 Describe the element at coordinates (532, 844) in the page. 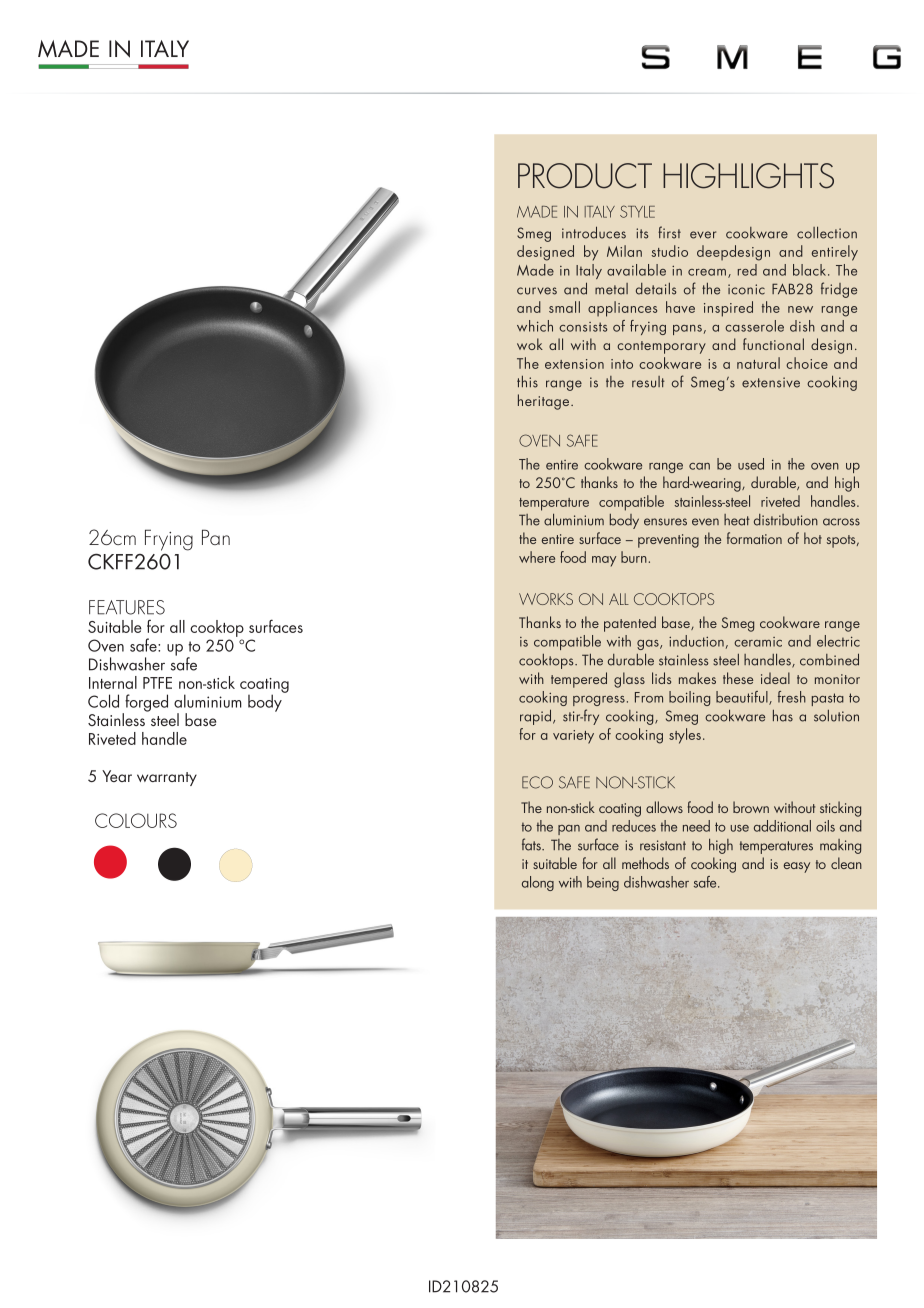

I see `fats` at that location.
